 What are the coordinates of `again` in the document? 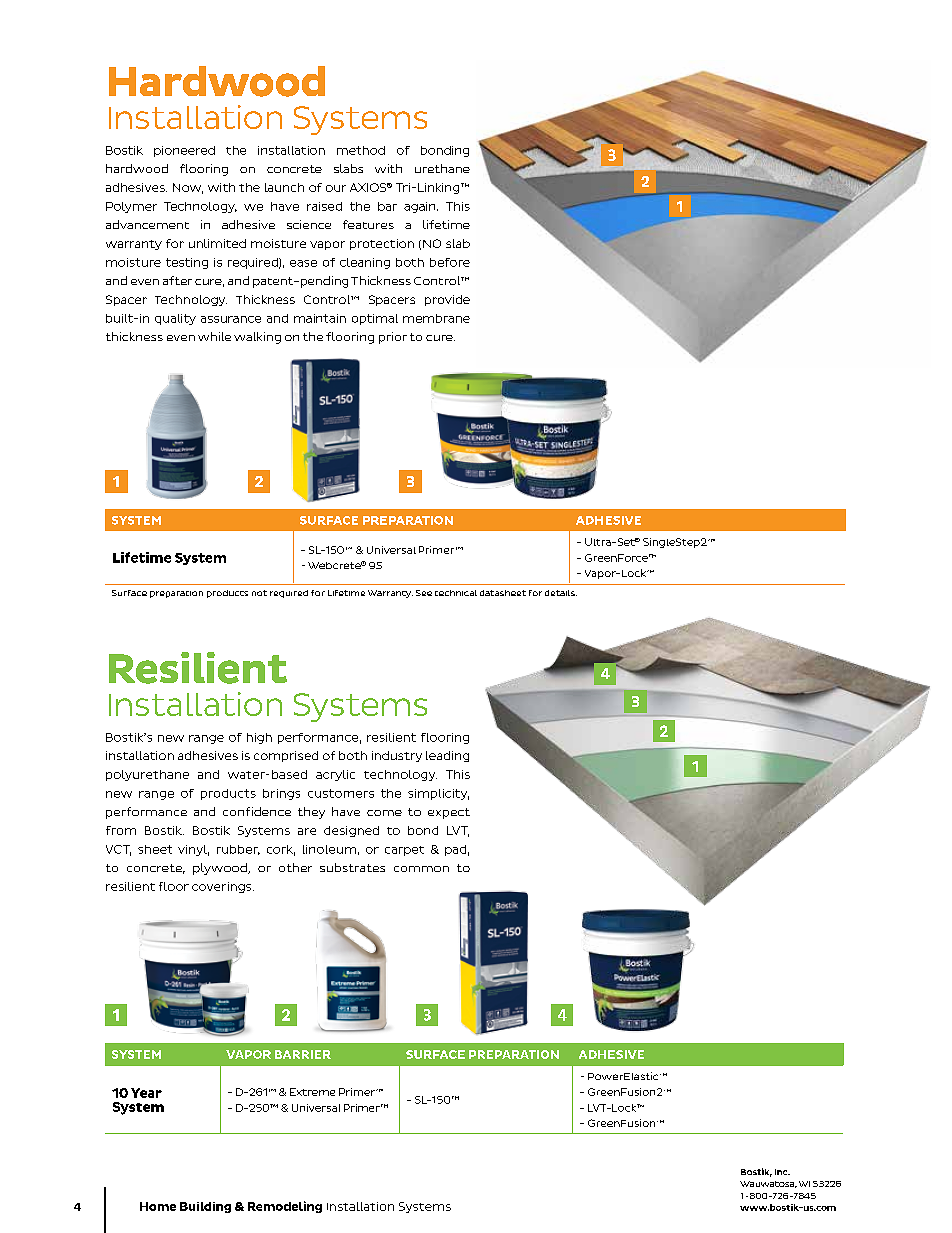 It's located at (421, 207).
